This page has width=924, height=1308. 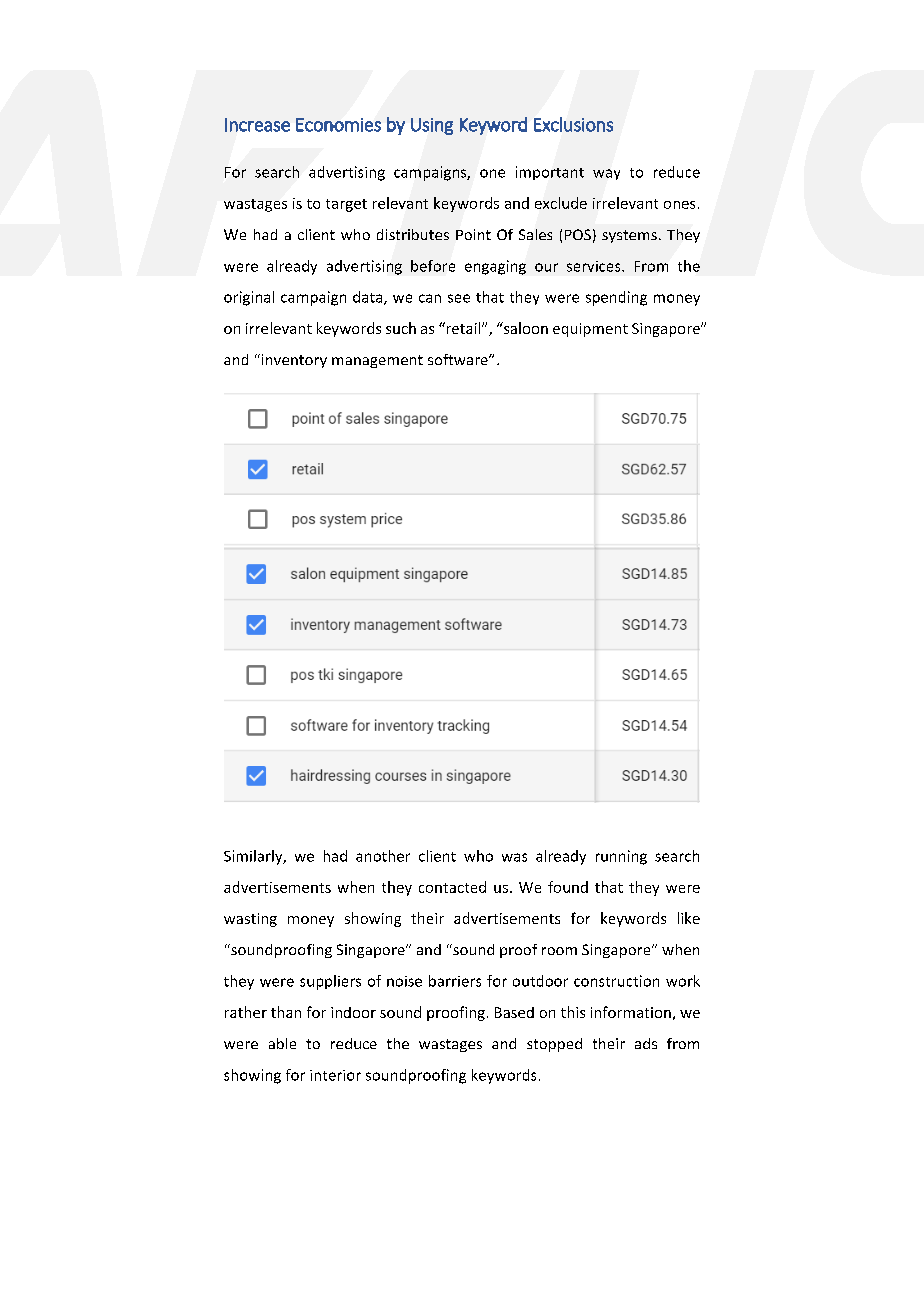 What do you see at coordinates (646, 1043) in the page?
I see `ads` at bounding box center [646, 1043].
